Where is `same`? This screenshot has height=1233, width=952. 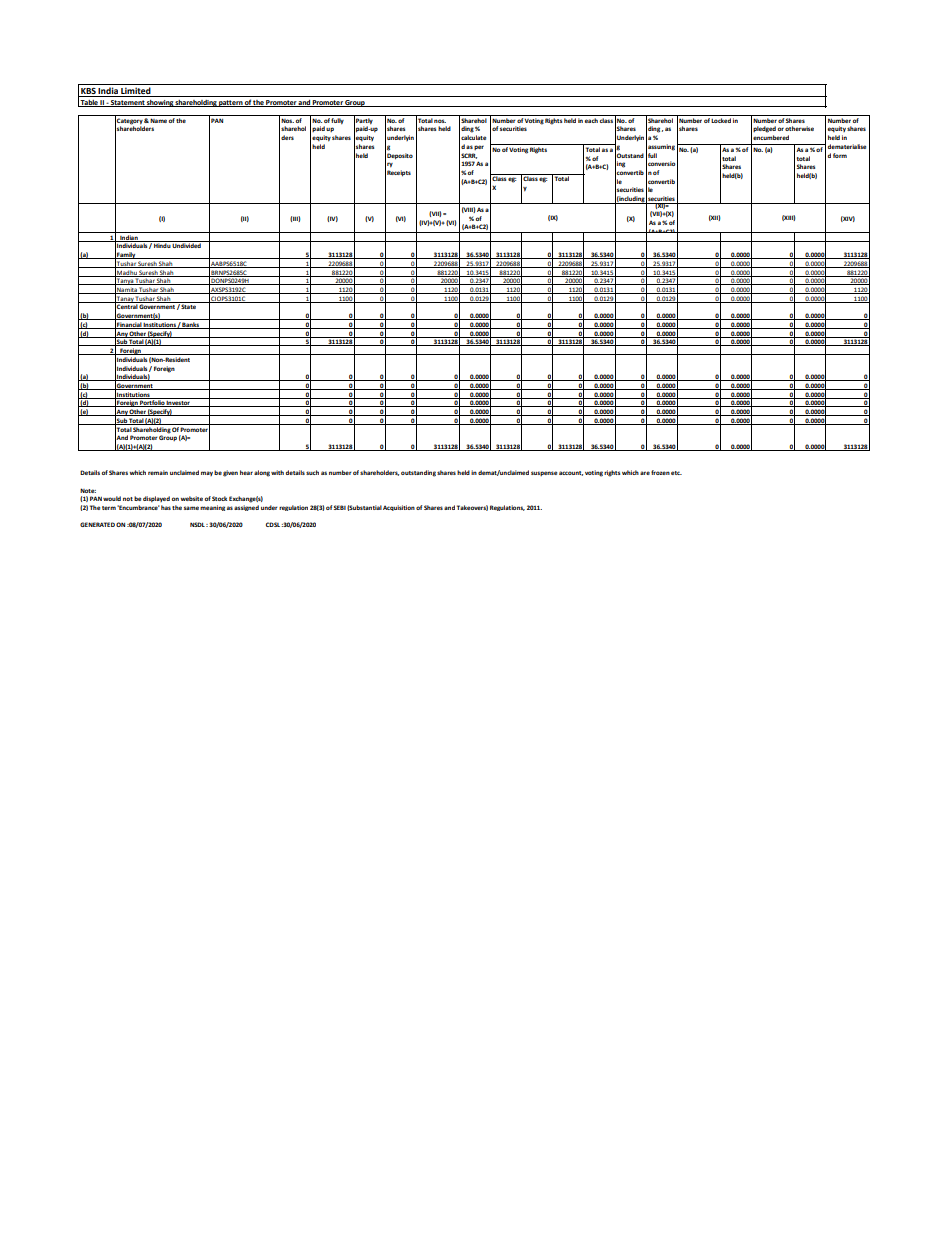
same is located at coordinates (191, 508).
